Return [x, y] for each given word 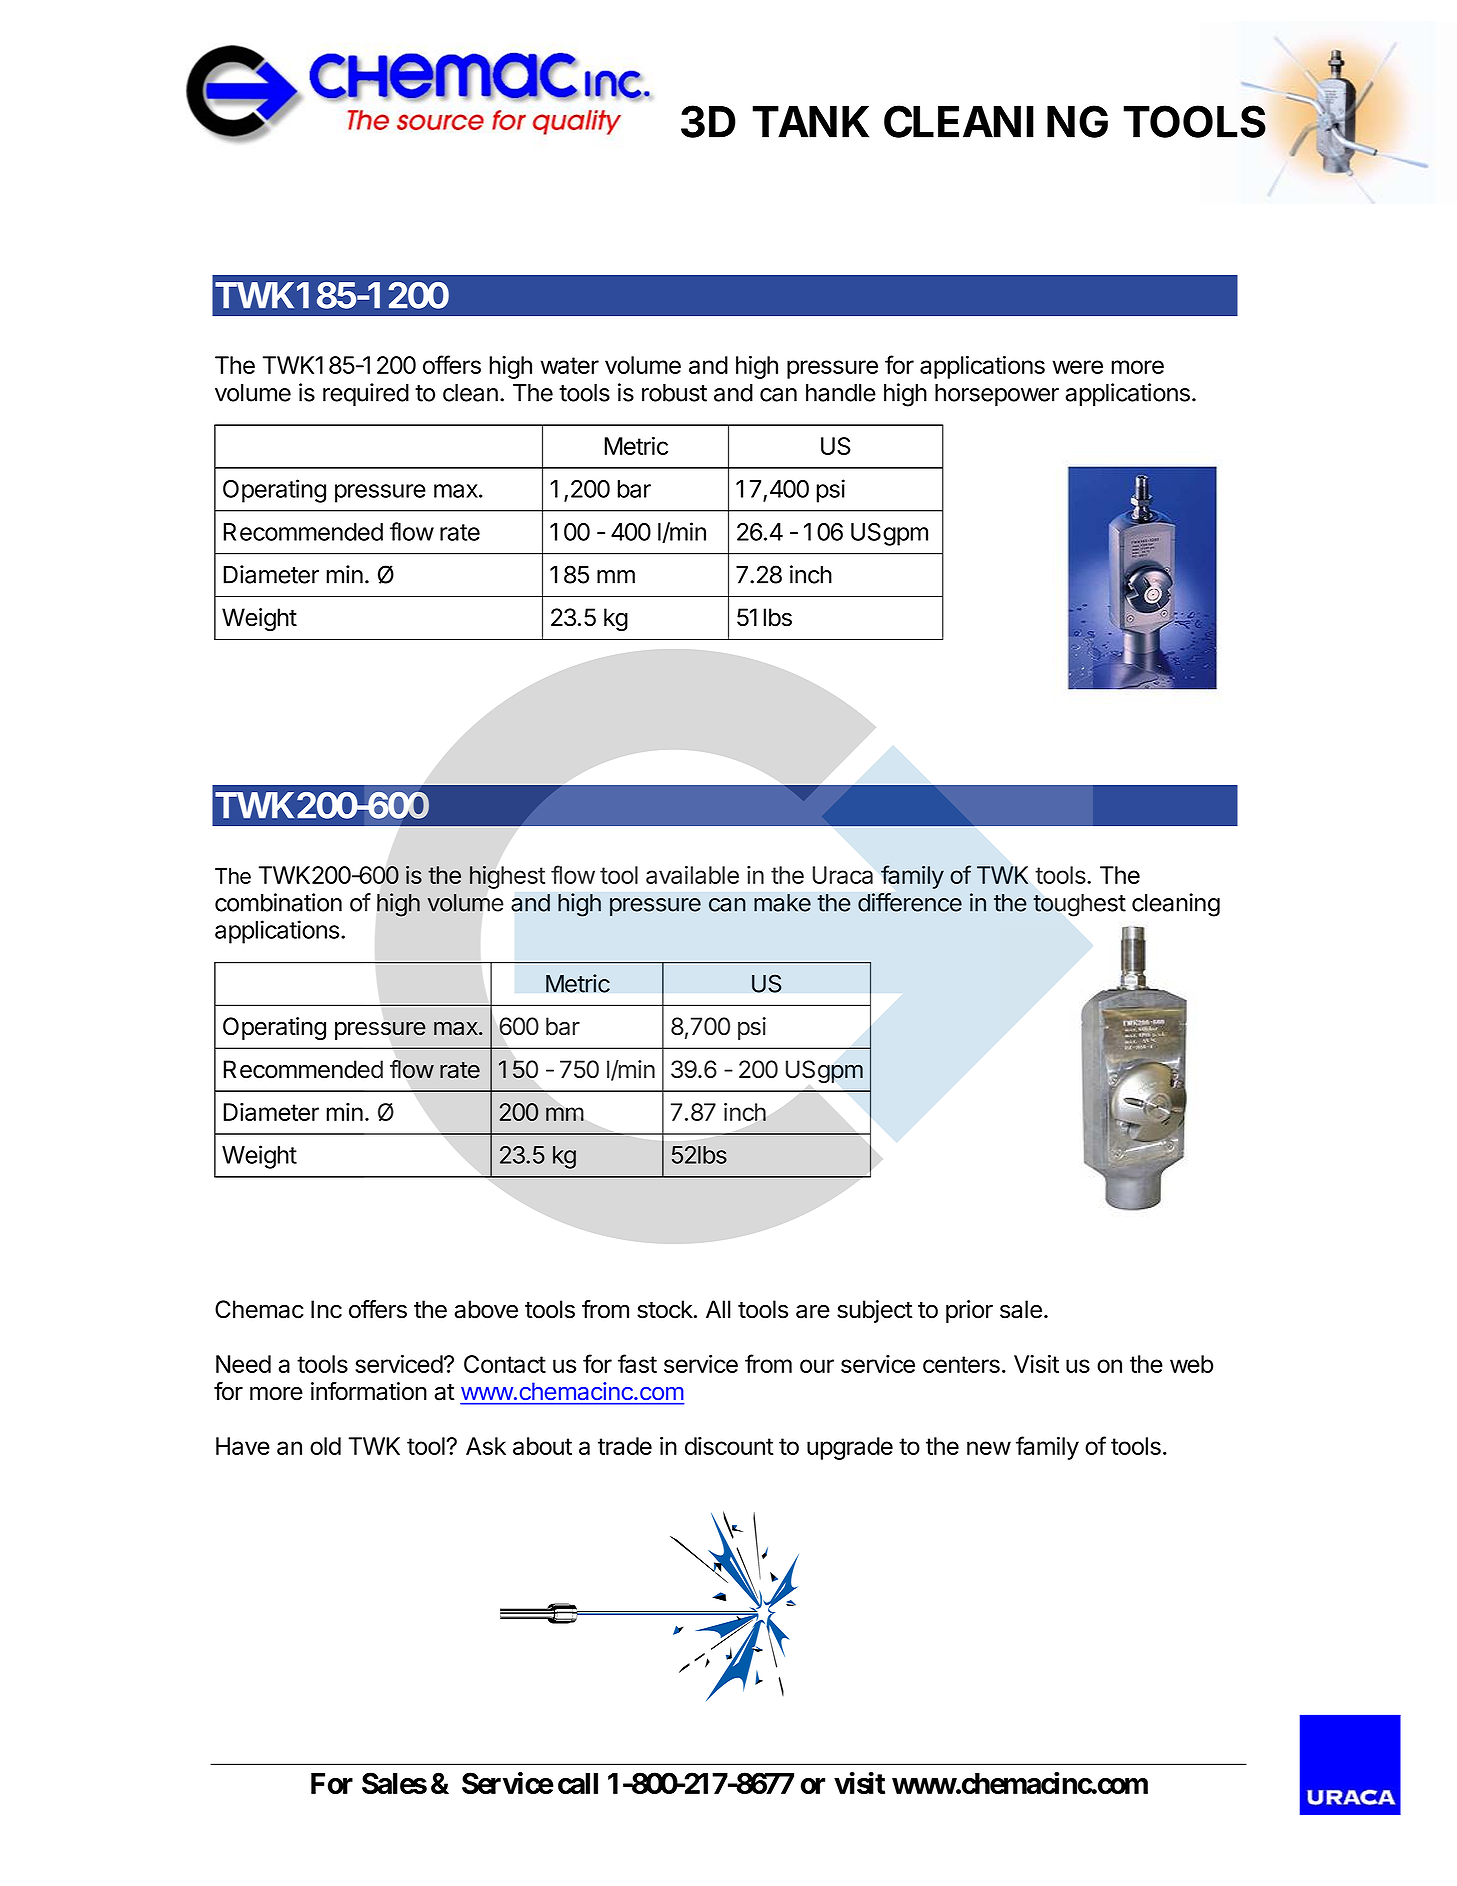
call [578, 1783]
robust [674, 393]
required [366, 394]
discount [729, 1446]
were [1077, 367]
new [989, 1448]
